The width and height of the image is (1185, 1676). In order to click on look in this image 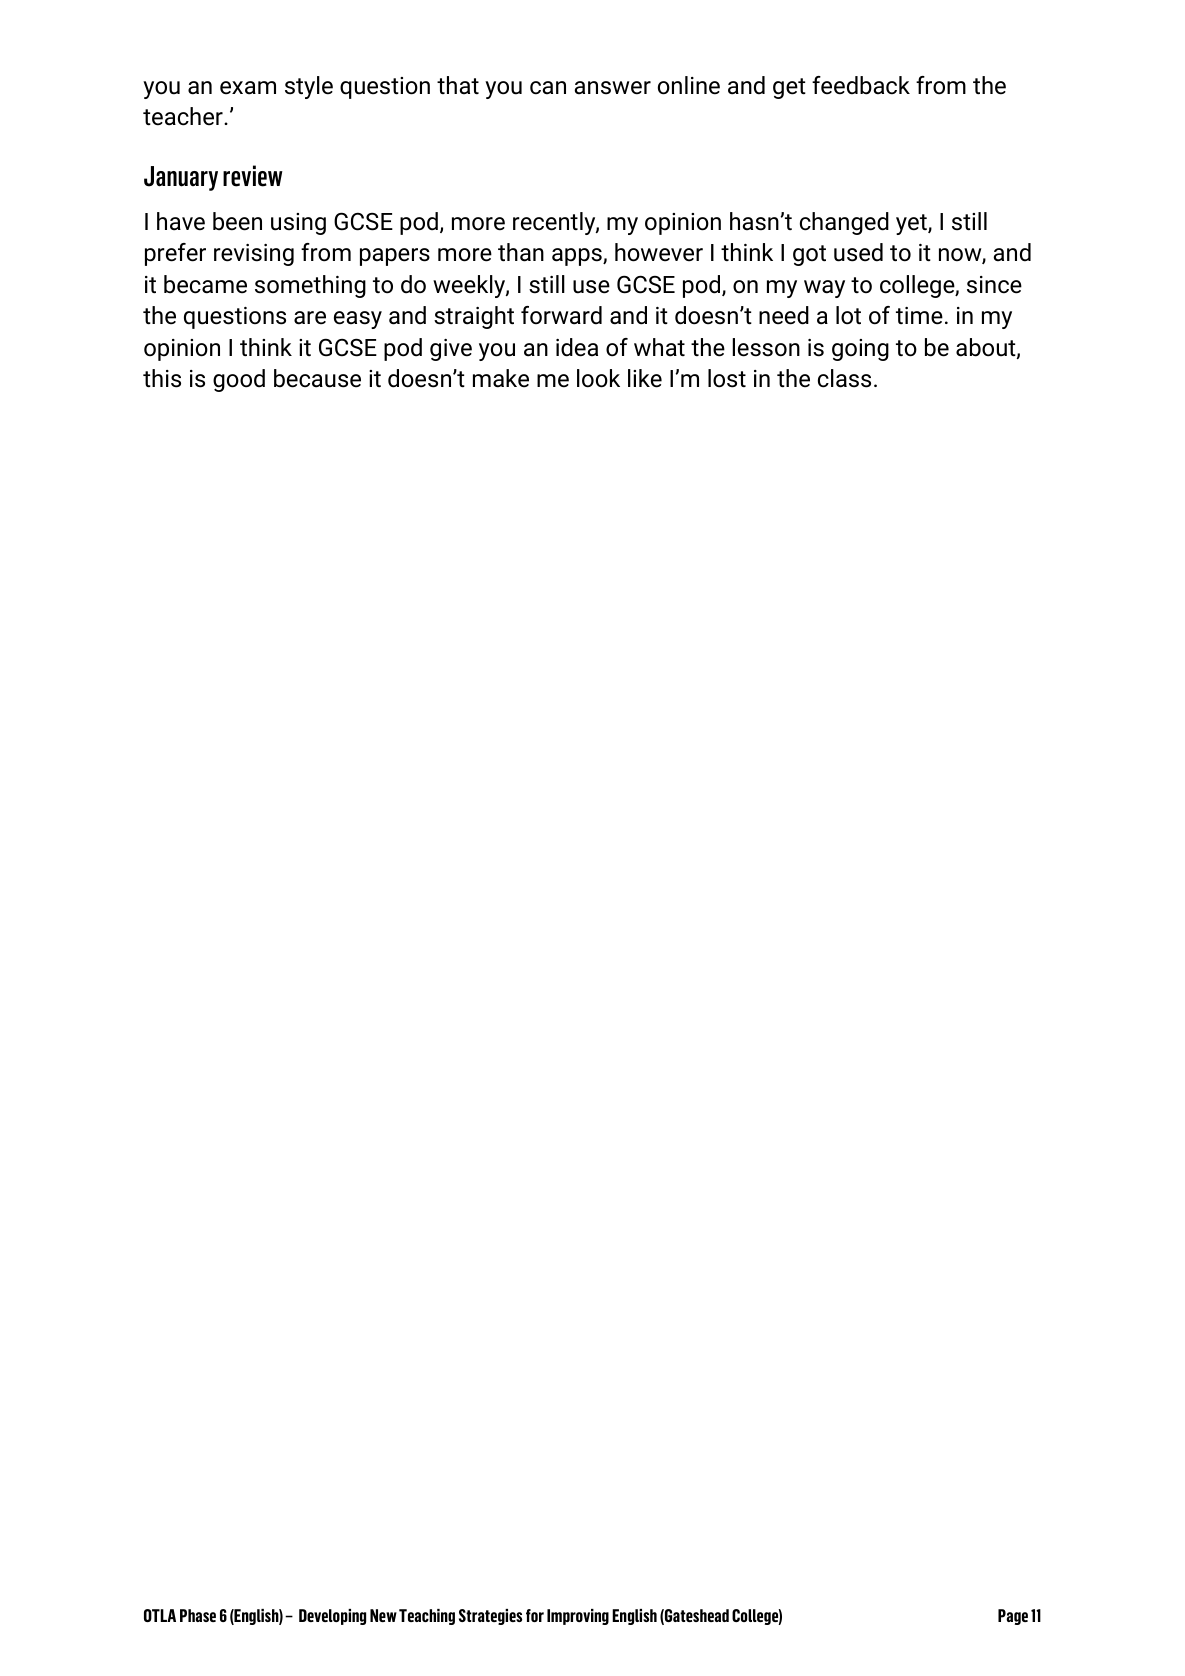, I will do `click(598, 378)`.
